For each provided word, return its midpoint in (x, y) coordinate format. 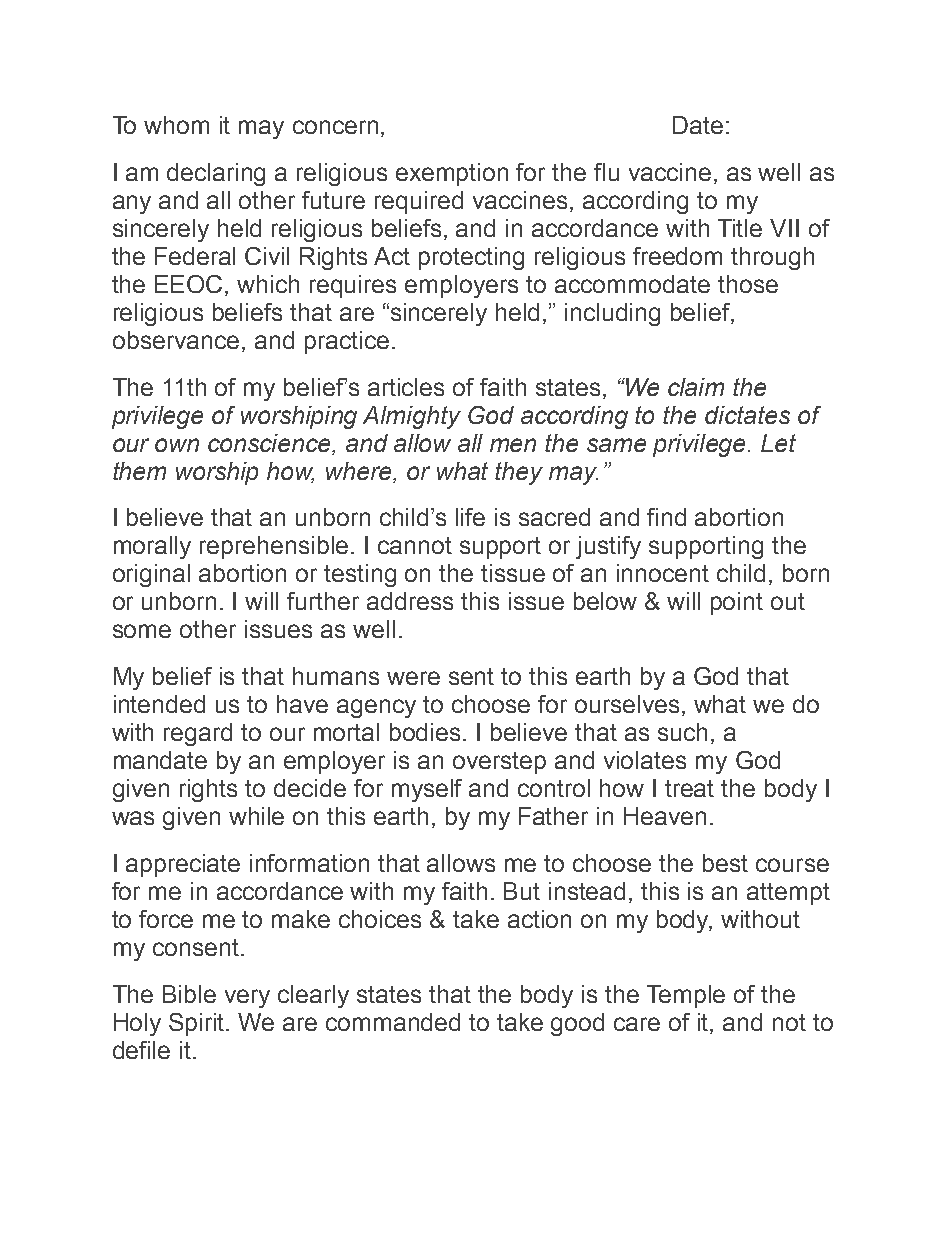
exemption (452, 174)
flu (606, 172)
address (410, 601)
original (151, 575)
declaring (216, 174)
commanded (393, 1022)
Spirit (198, 1024)
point (737, 603)
